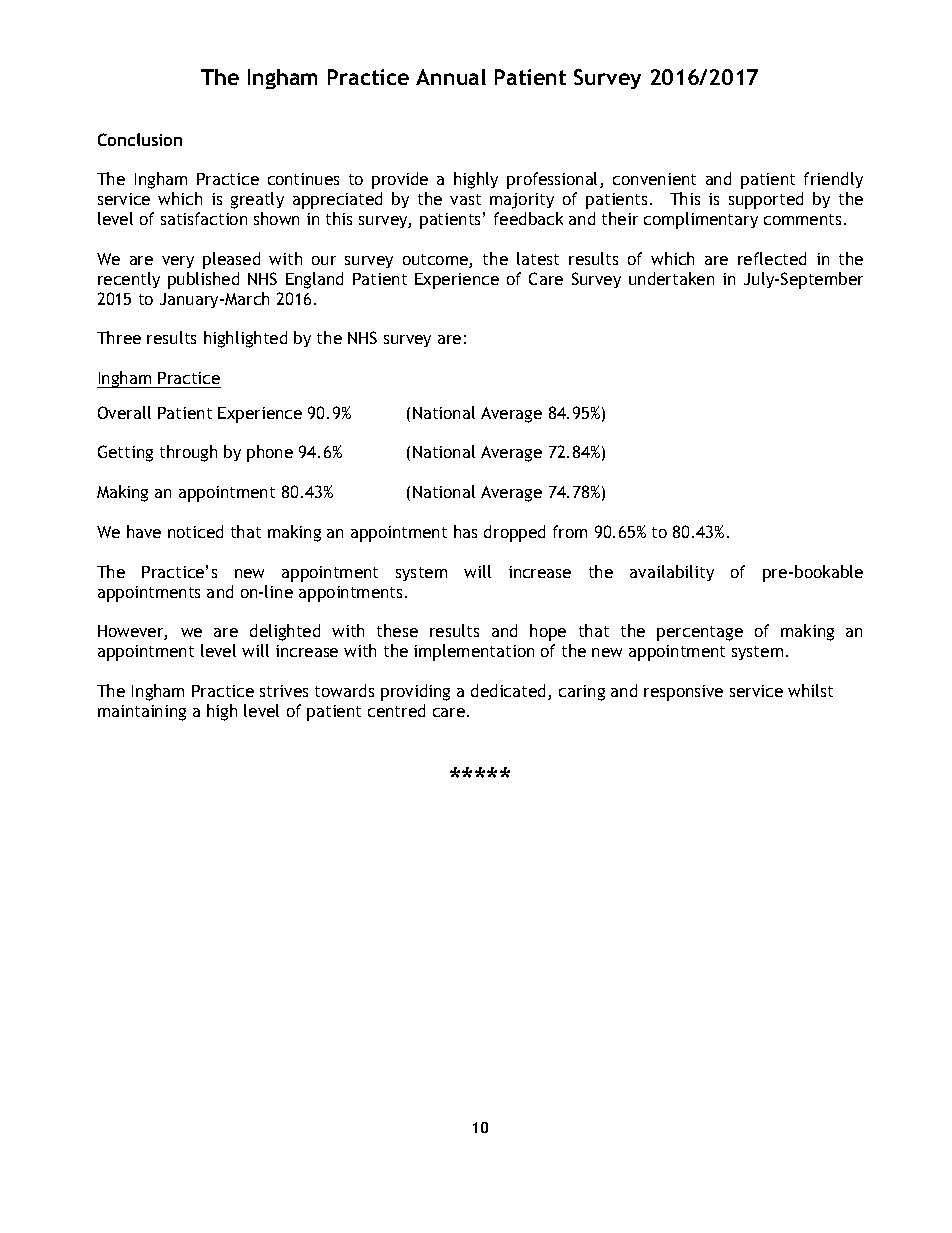 The width and height of the document is (952, 1233). What do you see at coordinates (231, 260) in the document?
I see `pleased` at bounding box center [231, 260].
